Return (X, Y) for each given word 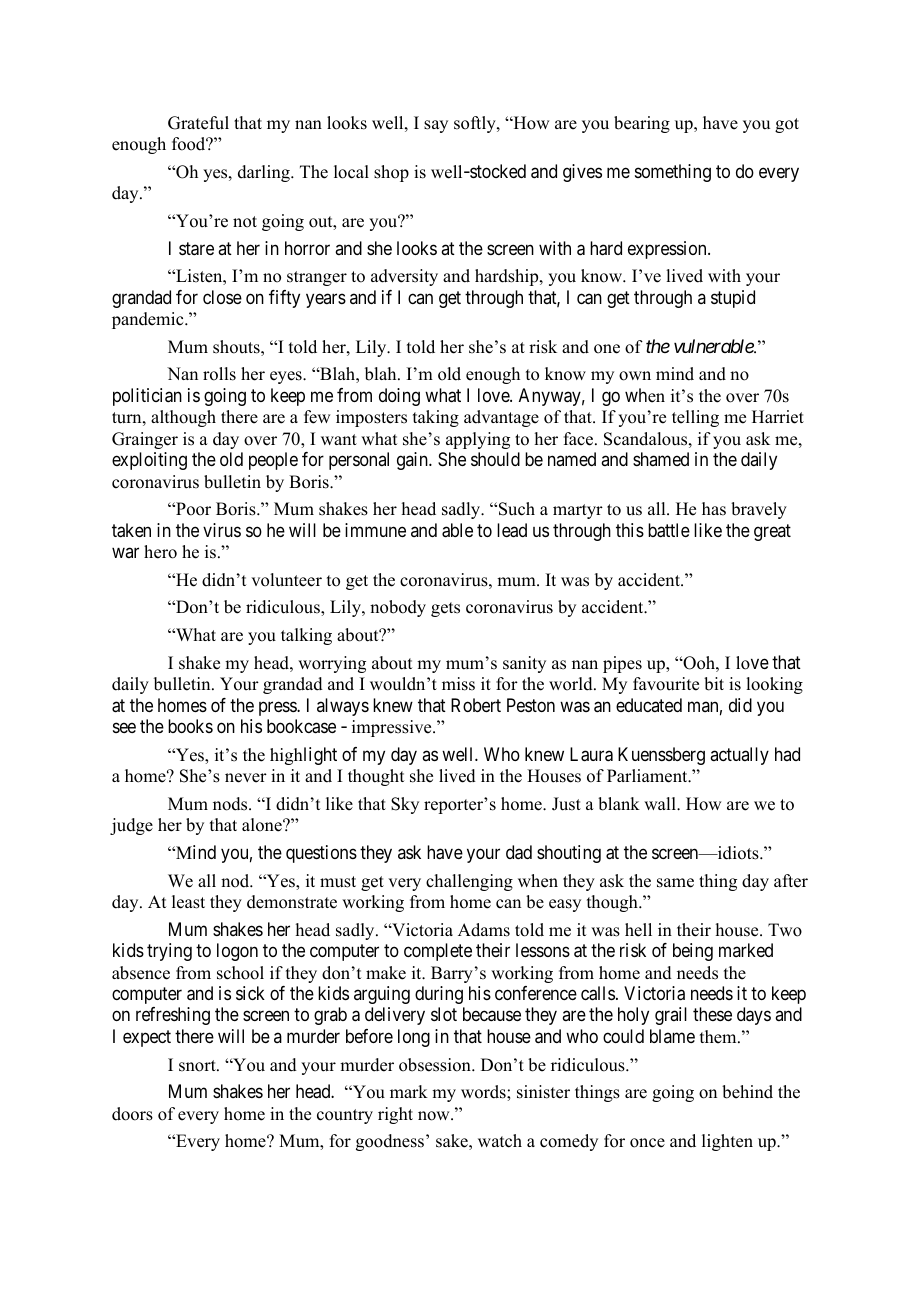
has (714, 509)
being (693, 952)
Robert (476, 705)
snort (198, 1066)
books (190, 726)
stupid (733, 299)
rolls (219, 374)
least (188, 902)
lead (512, 530)
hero (160, 552)
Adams (484, 930)
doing (399, 397)
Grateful (198, 123)
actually (739, 756)
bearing (642, 124)
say (436, 126)
